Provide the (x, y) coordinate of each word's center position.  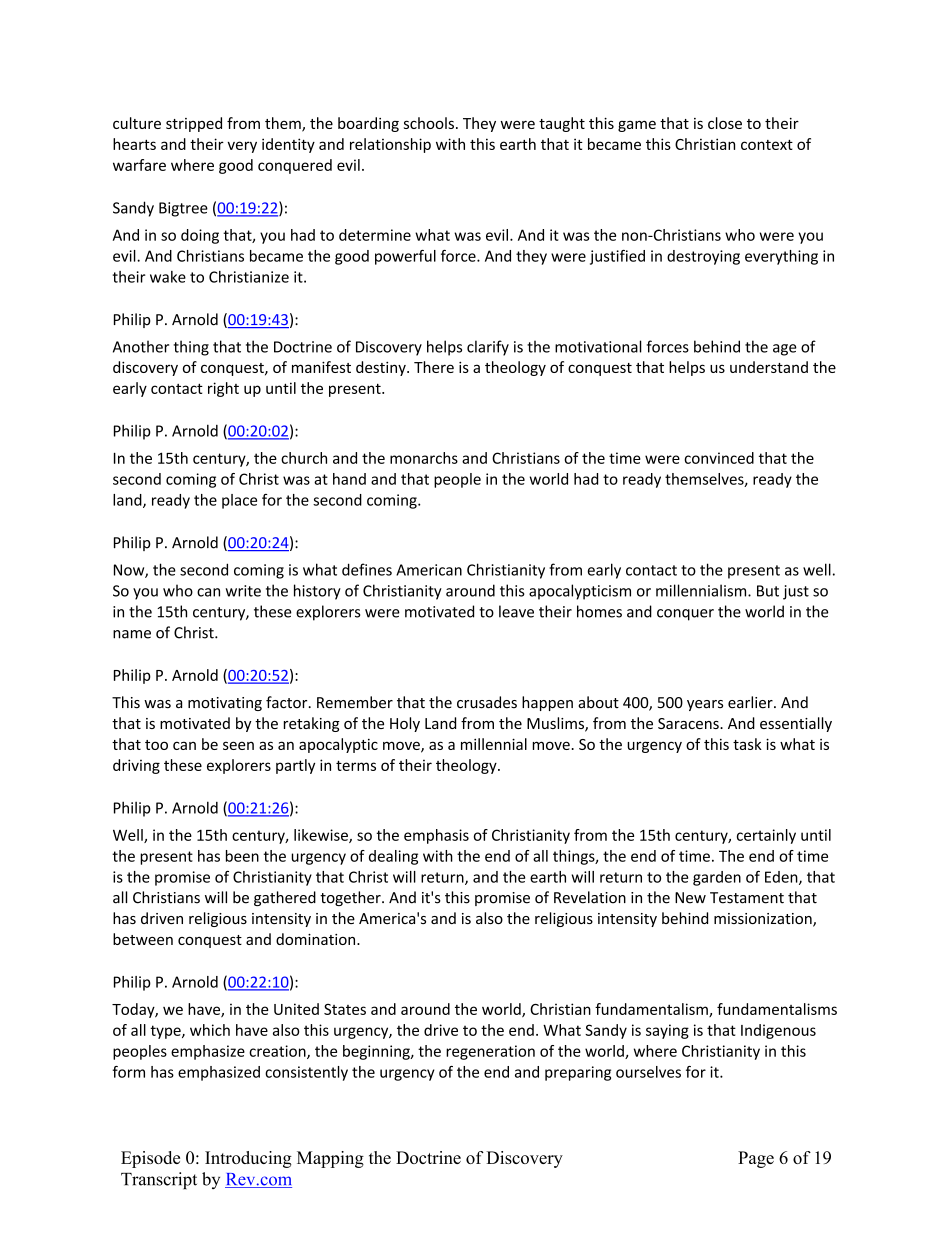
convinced (719, 458)
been (242, 856)
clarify (488, 348)
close (725, 123)
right (223, 389)
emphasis (436, 836)
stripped (194, 124)
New (690, 898)
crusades (487, 702)
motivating (225, 704)
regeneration (490, 1052)
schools (429, 123)
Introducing (248, 1159)
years (705, 705)
